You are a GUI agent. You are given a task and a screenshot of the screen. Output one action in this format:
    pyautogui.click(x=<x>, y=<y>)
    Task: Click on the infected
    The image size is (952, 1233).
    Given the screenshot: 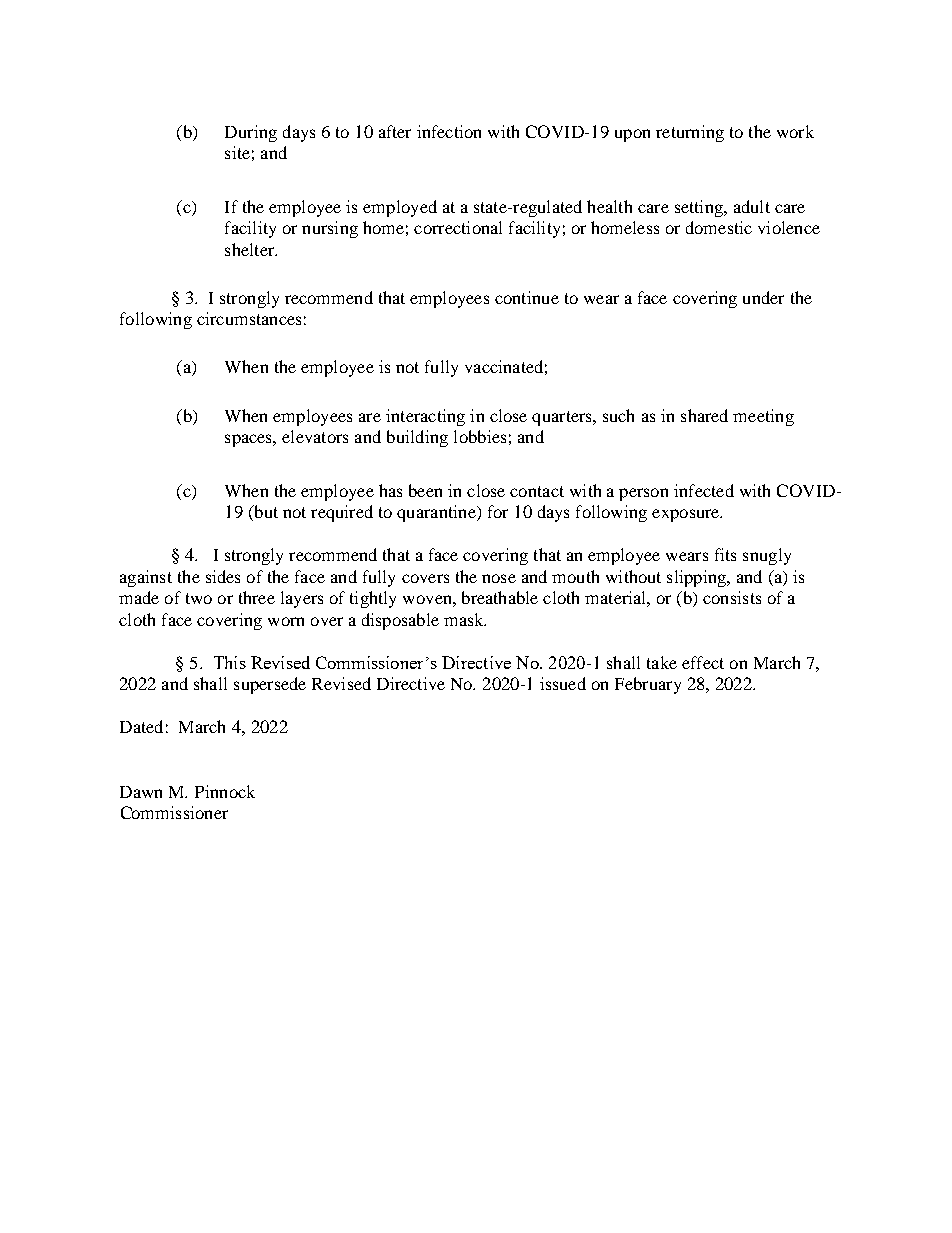 What is the action you would take?
    pyautogui.click(x=704, y=490)
